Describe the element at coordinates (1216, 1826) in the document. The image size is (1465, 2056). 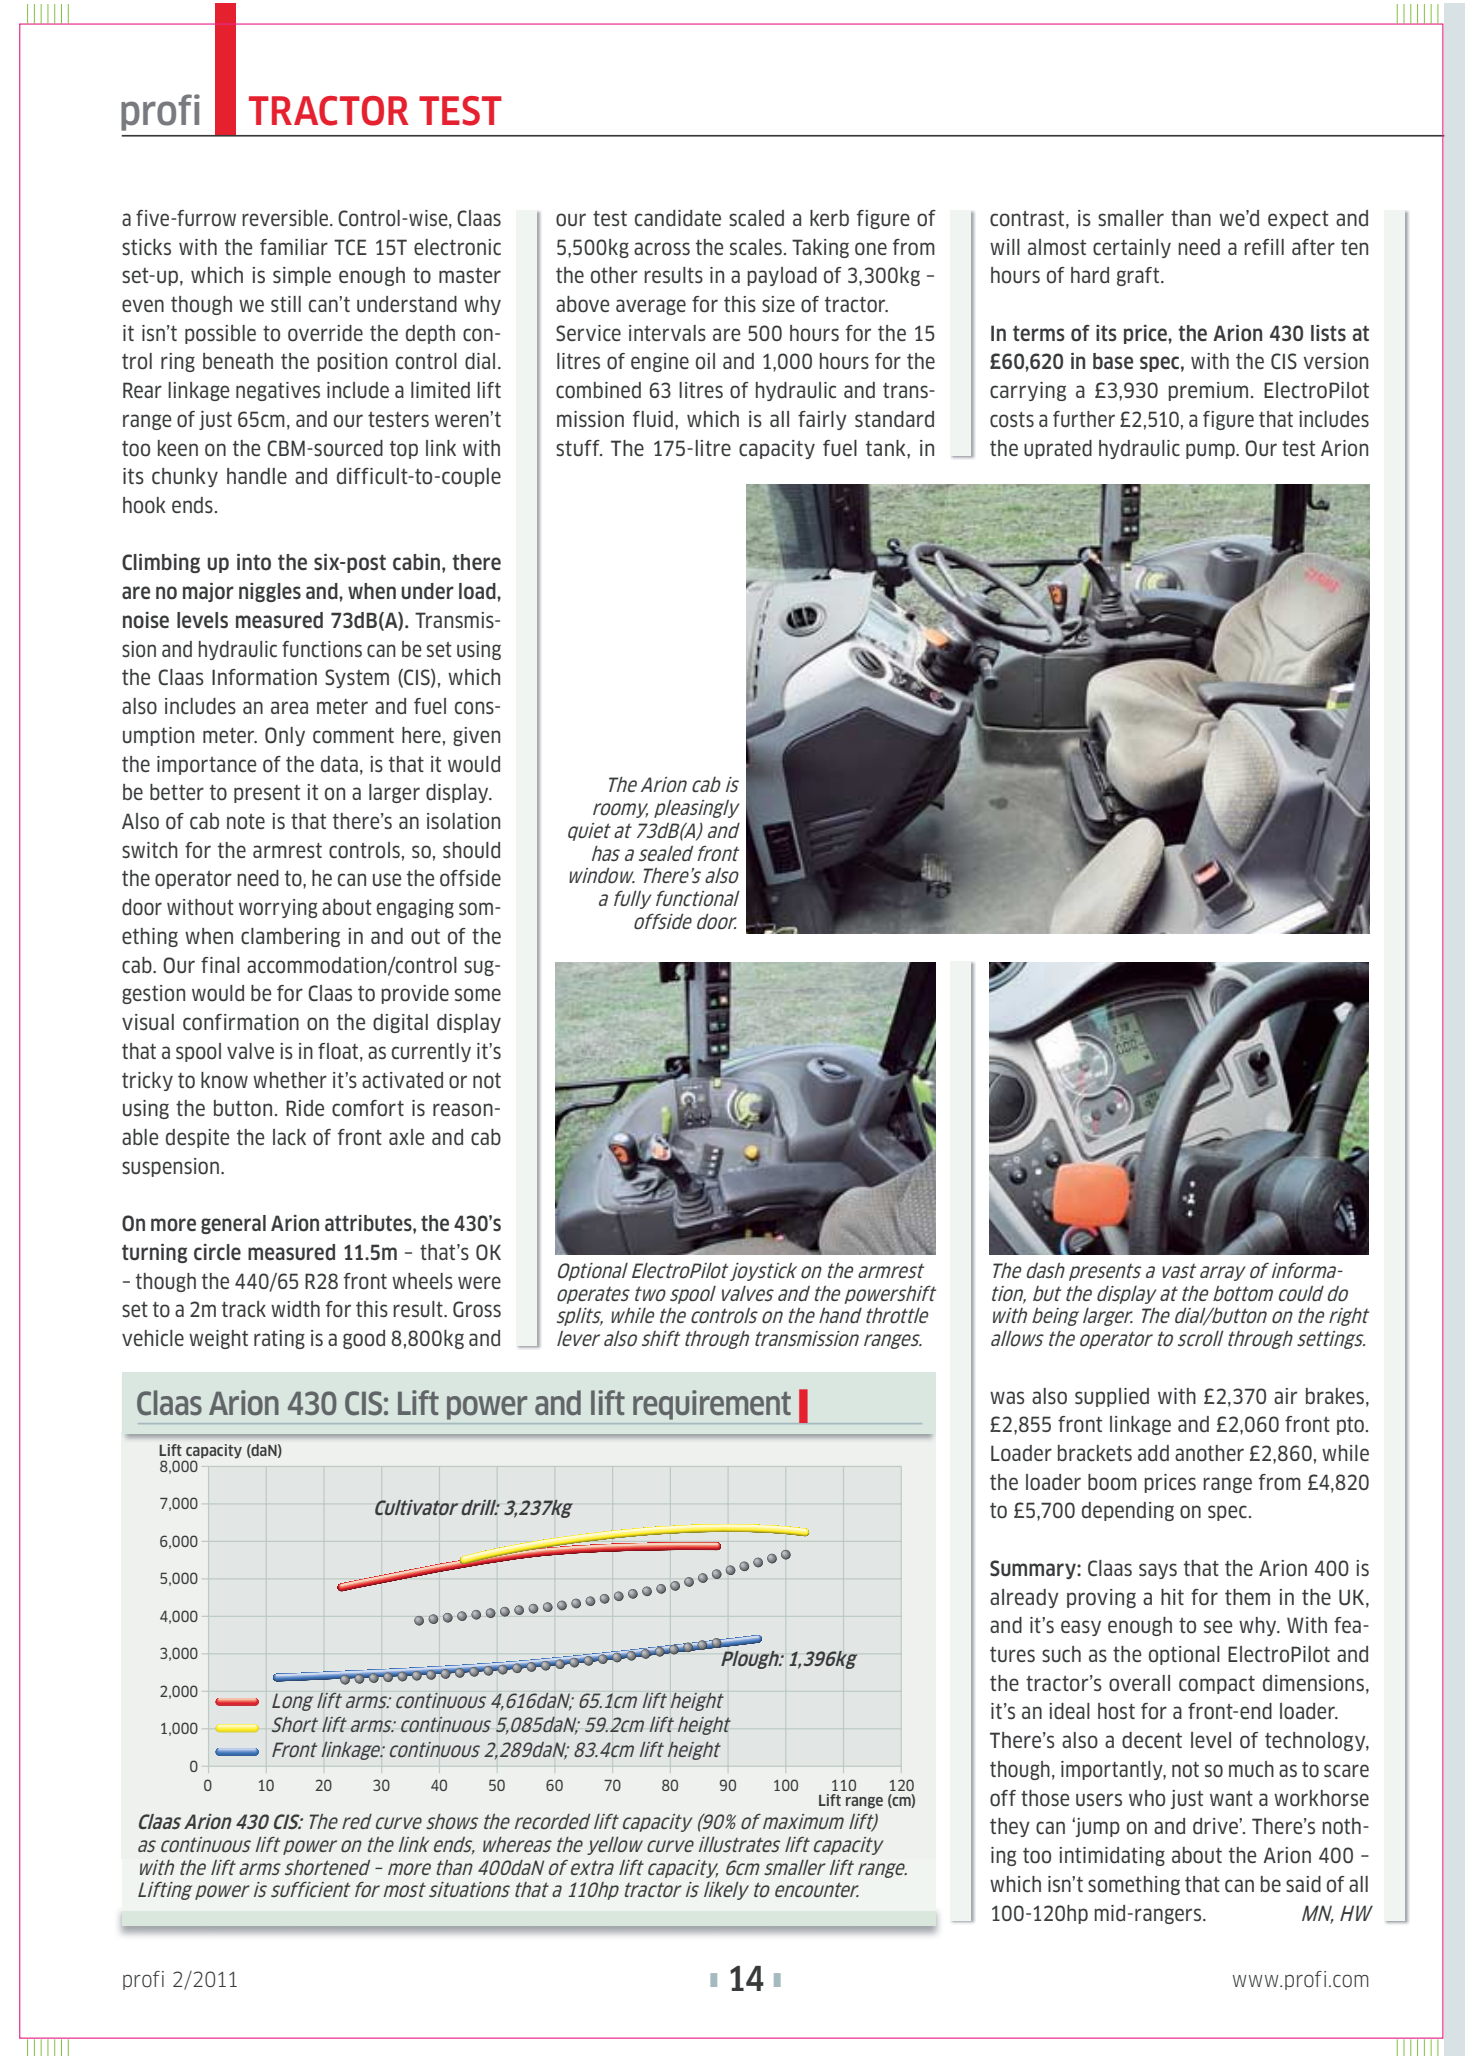
I see `drive` at that location.
